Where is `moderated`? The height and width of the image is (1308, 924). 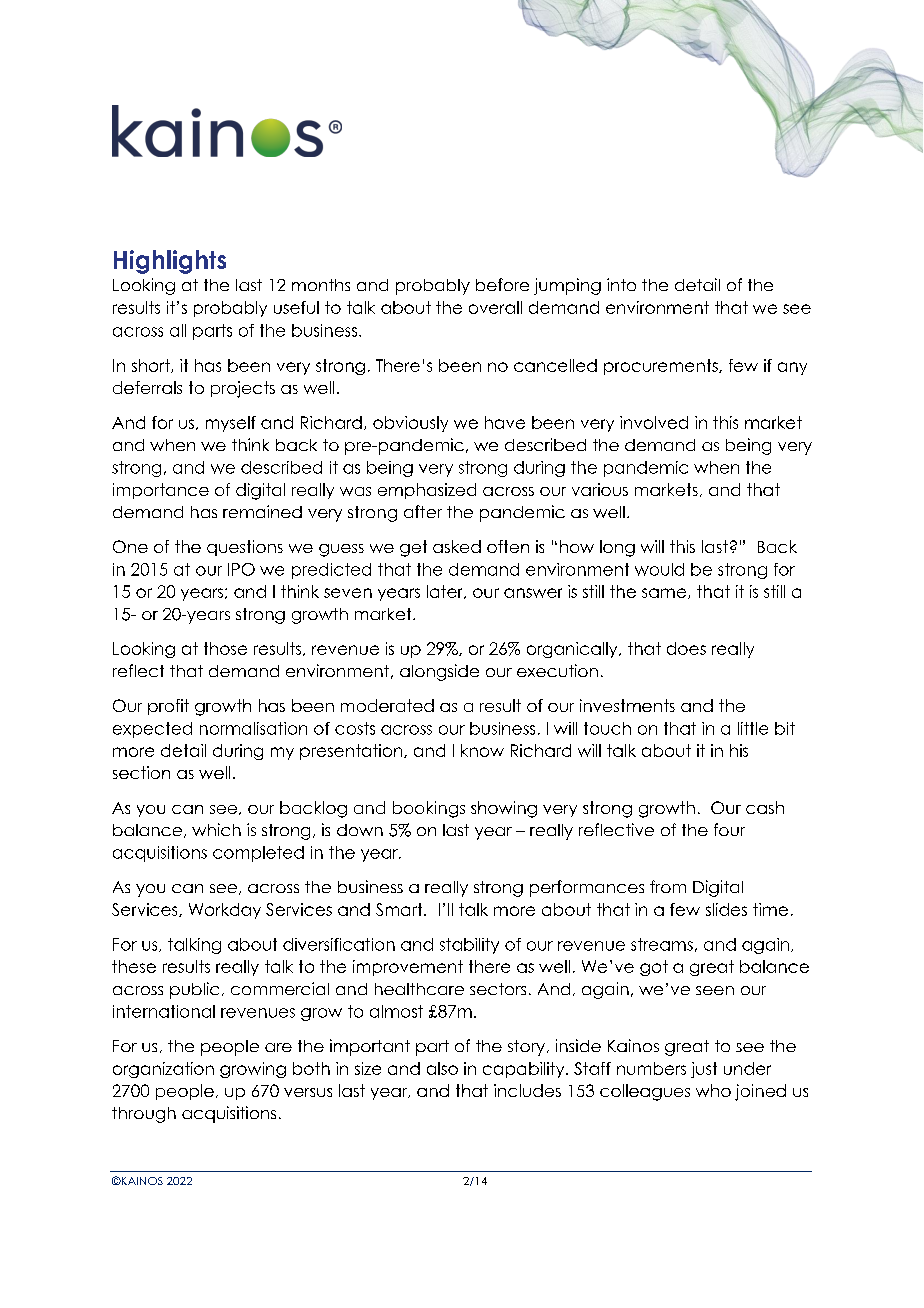 moderated is located at coordinates (387, 705).
